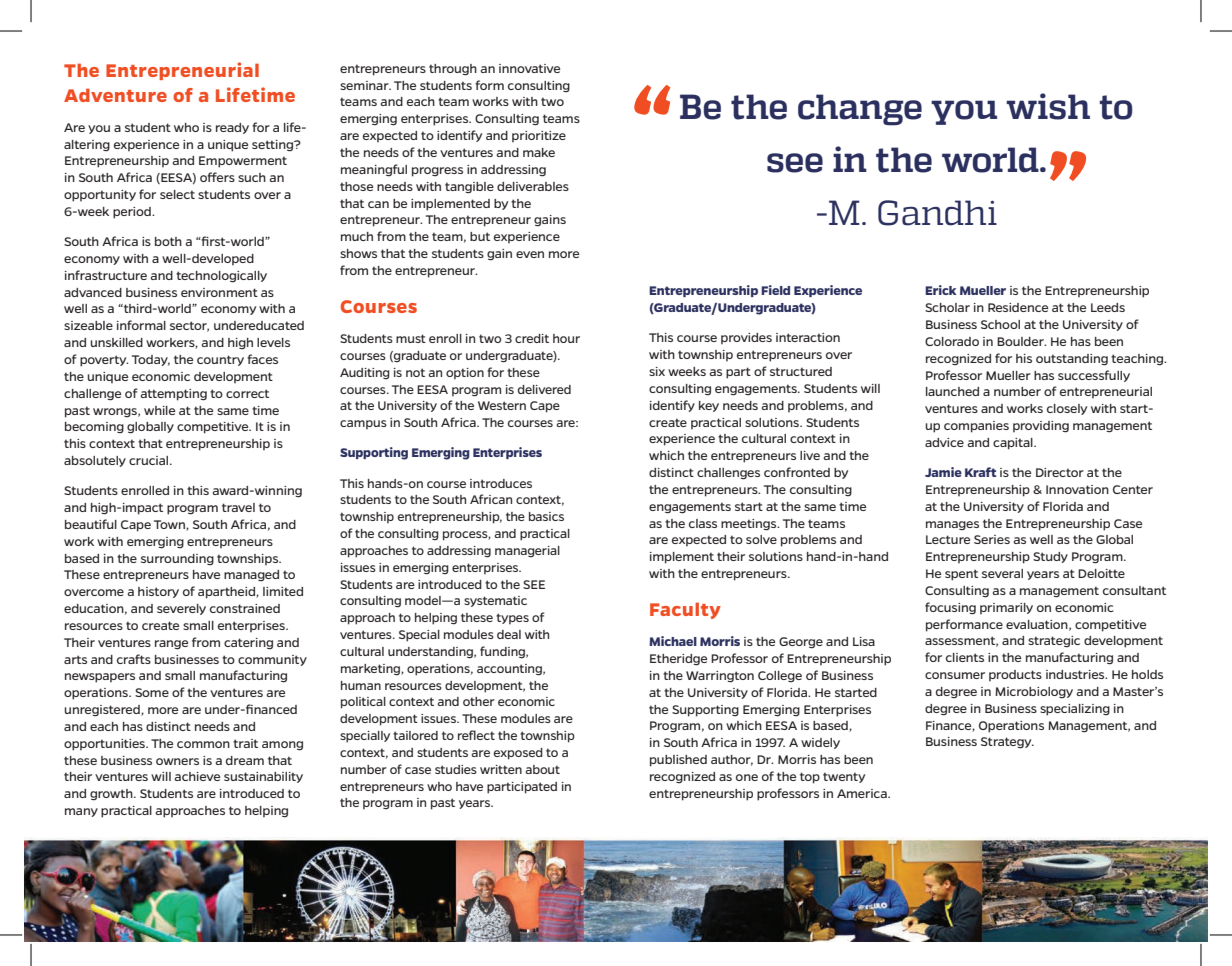 Image resolution: width=1232 pixels, height=966 pixels. Describe the element at coordinates (952, 526) in the screenshot. I see `manages` at that location.
